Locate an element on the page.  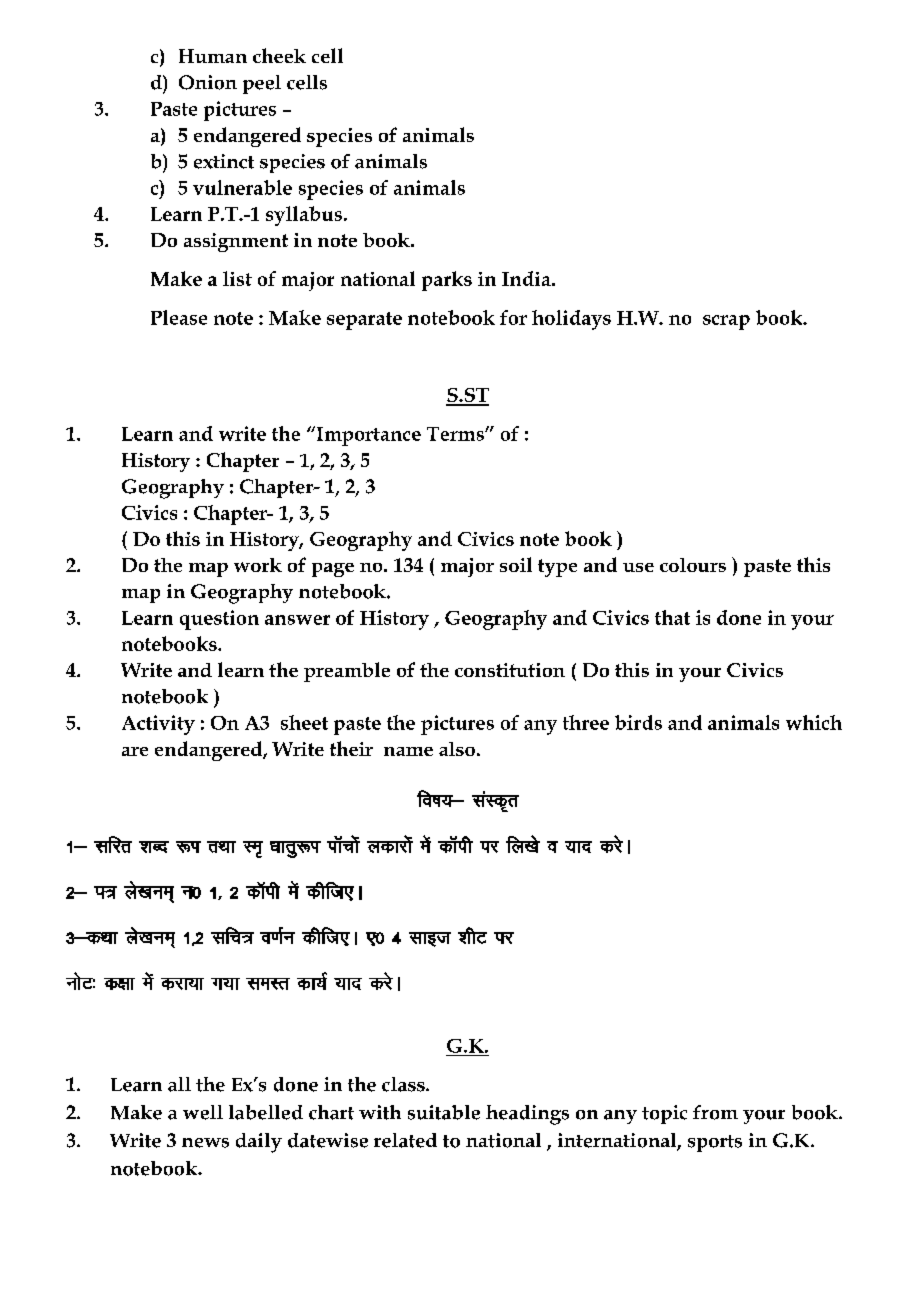
holidays is located at coordinates (571, 320).
